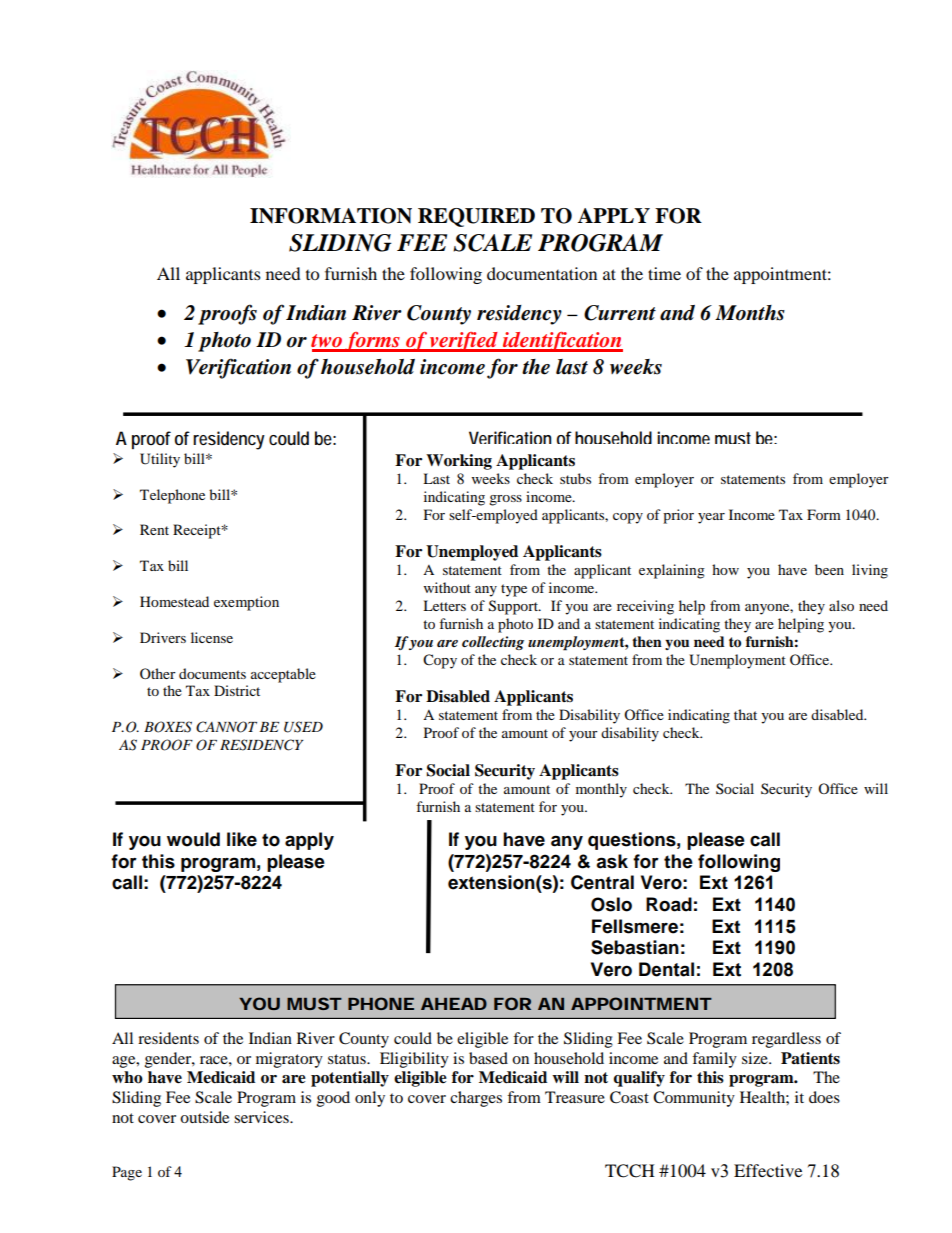  Describe the element at coordinates (829, 569) in the document. I see `been` at that location.
